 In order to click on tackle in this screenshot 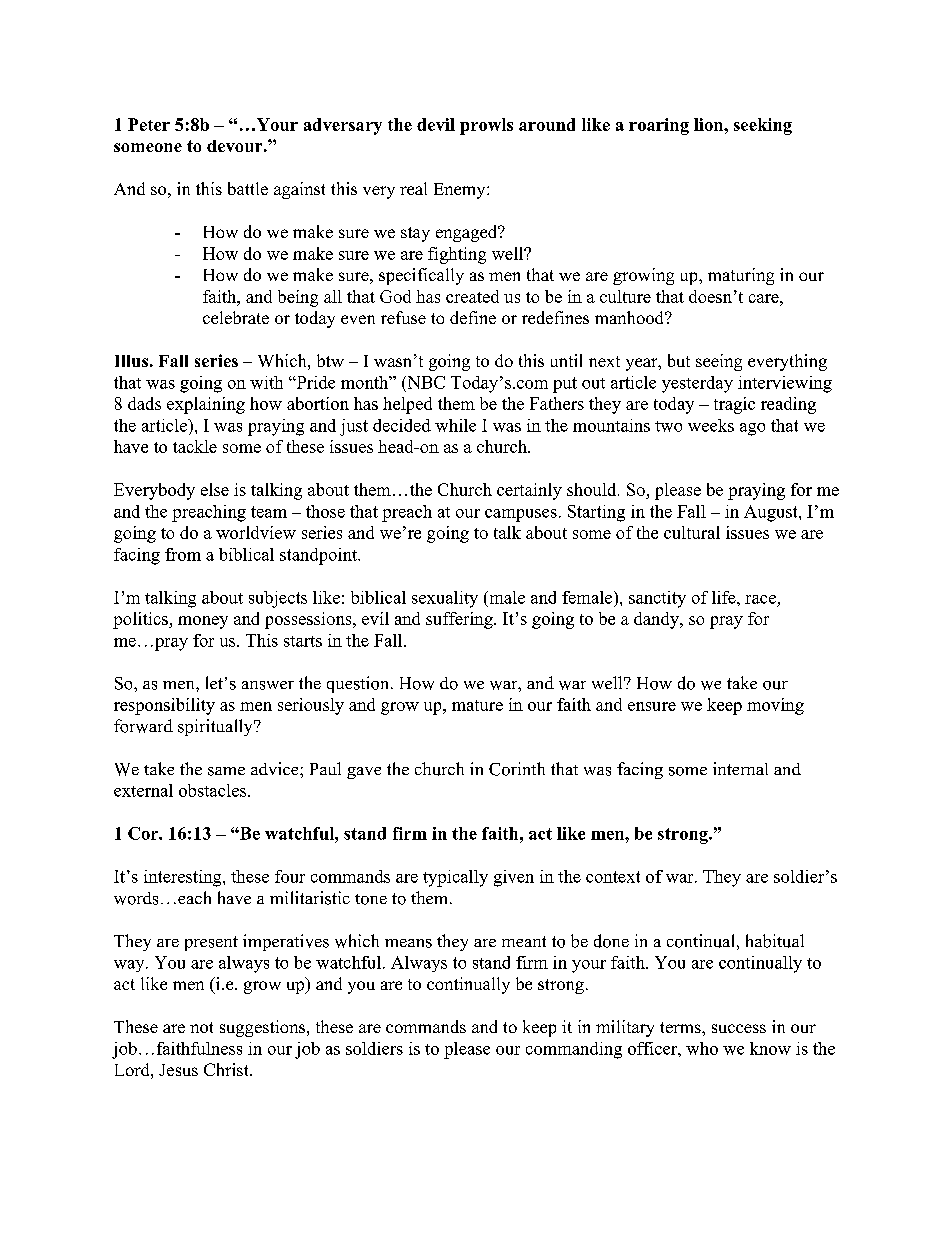, I will do `click(195, 446)`.
